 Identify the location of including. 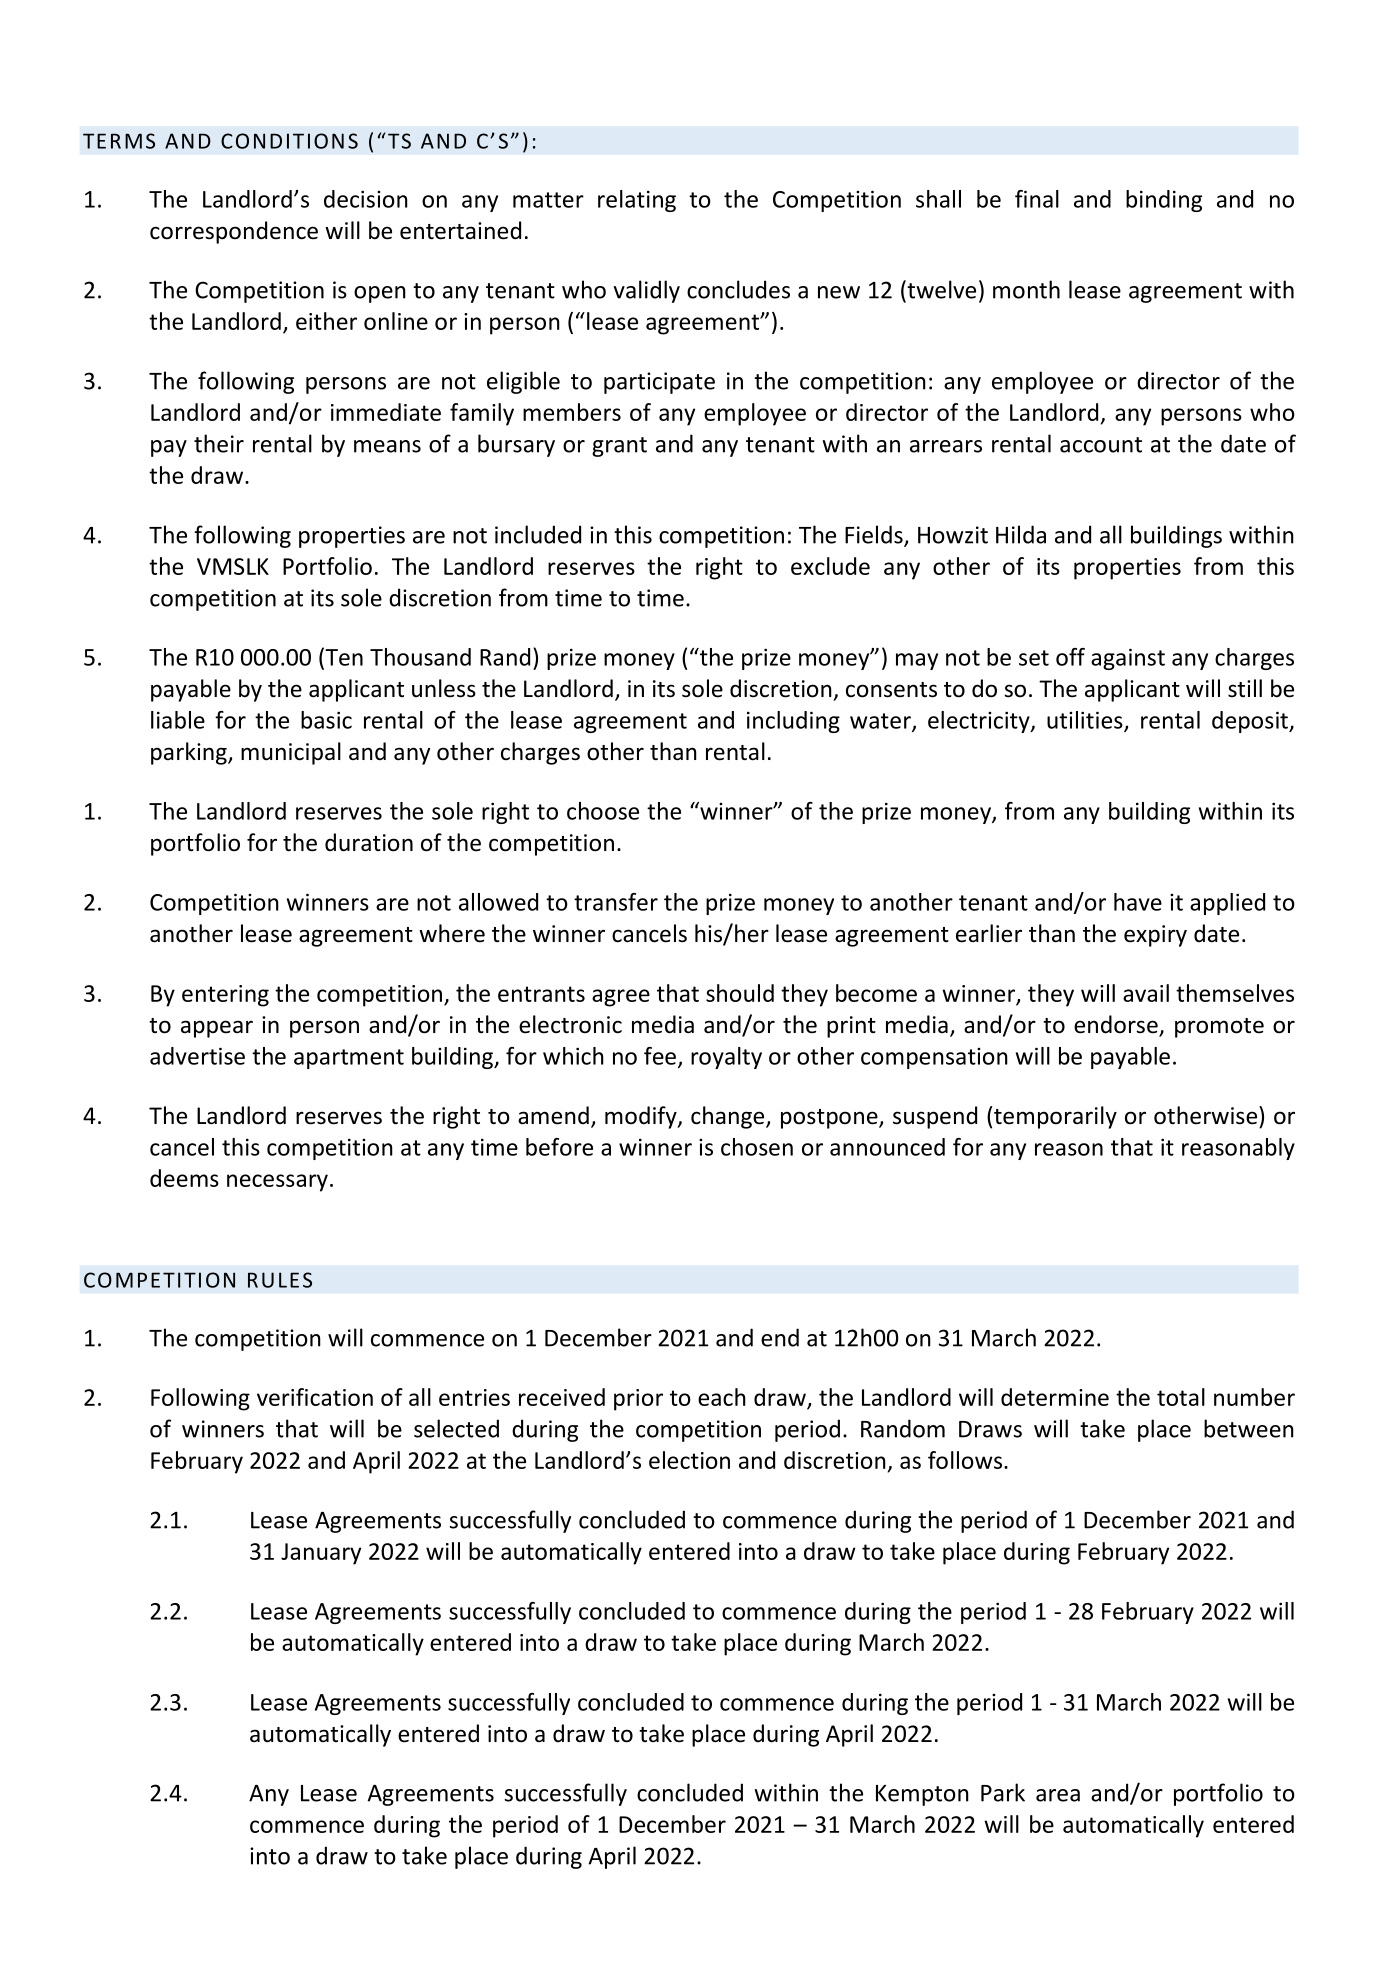
(793, 722).
